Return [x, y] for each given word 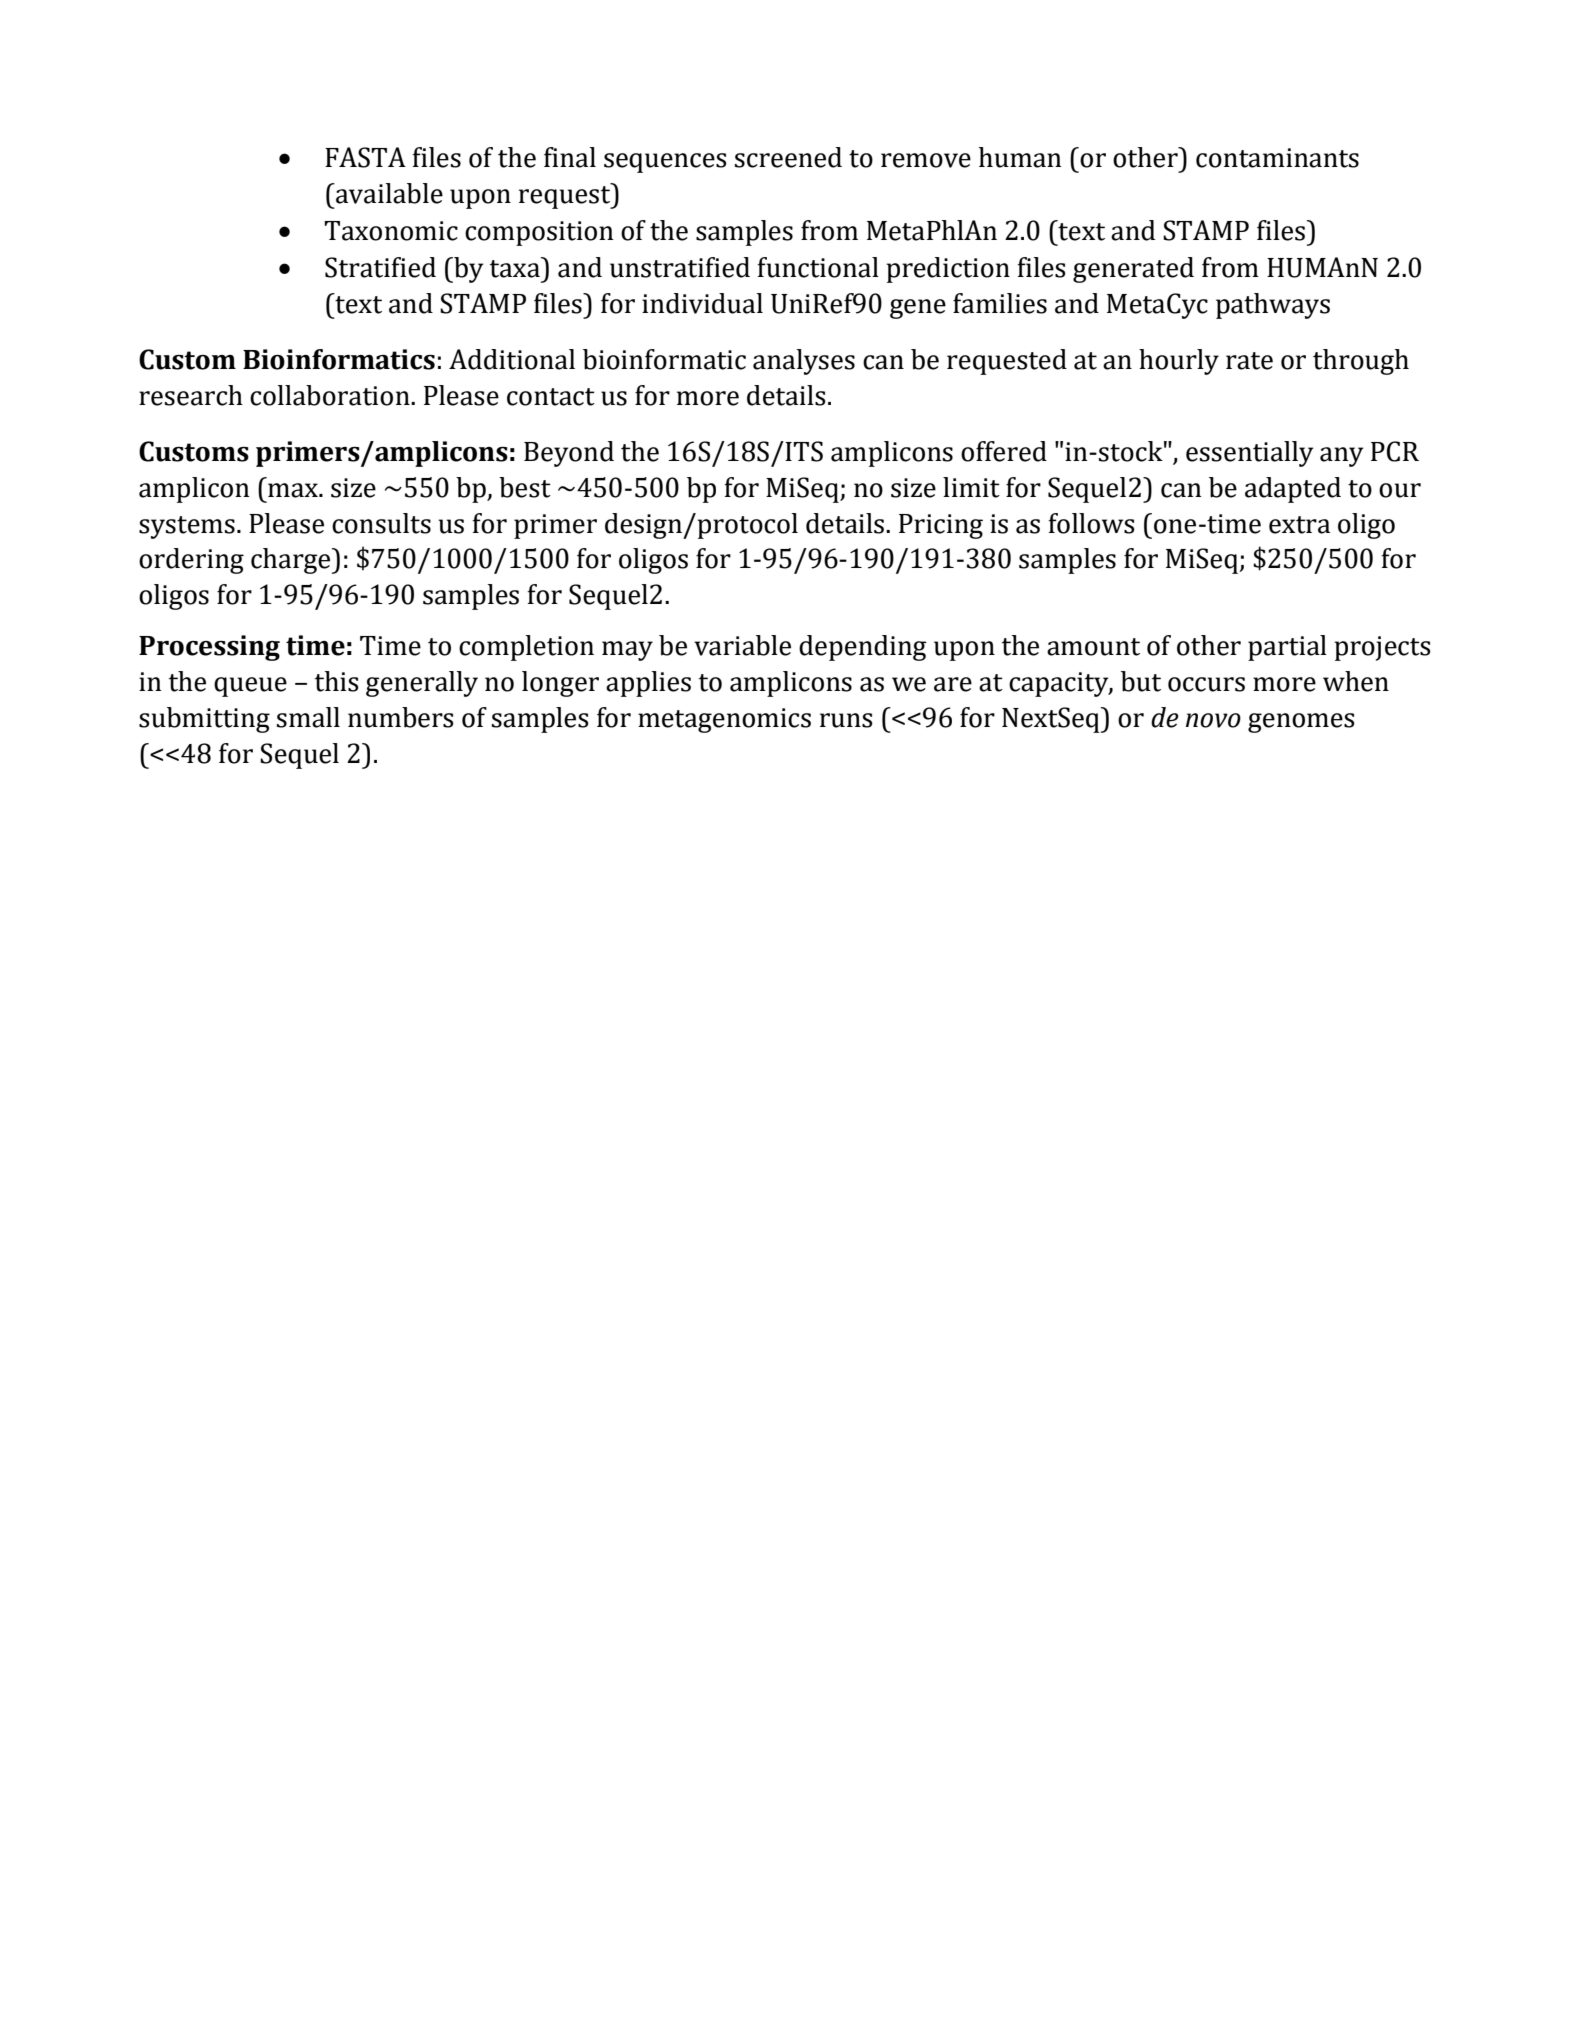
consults [381, 523]
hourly [1179, 362]
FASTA [365, 157]
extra [1299, 525]
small [308, 717]
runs [846, 720]
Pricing [941, 526]
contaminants [1277, 158]
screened [788, 157]
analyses [804, 362]
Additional [512, 359]
